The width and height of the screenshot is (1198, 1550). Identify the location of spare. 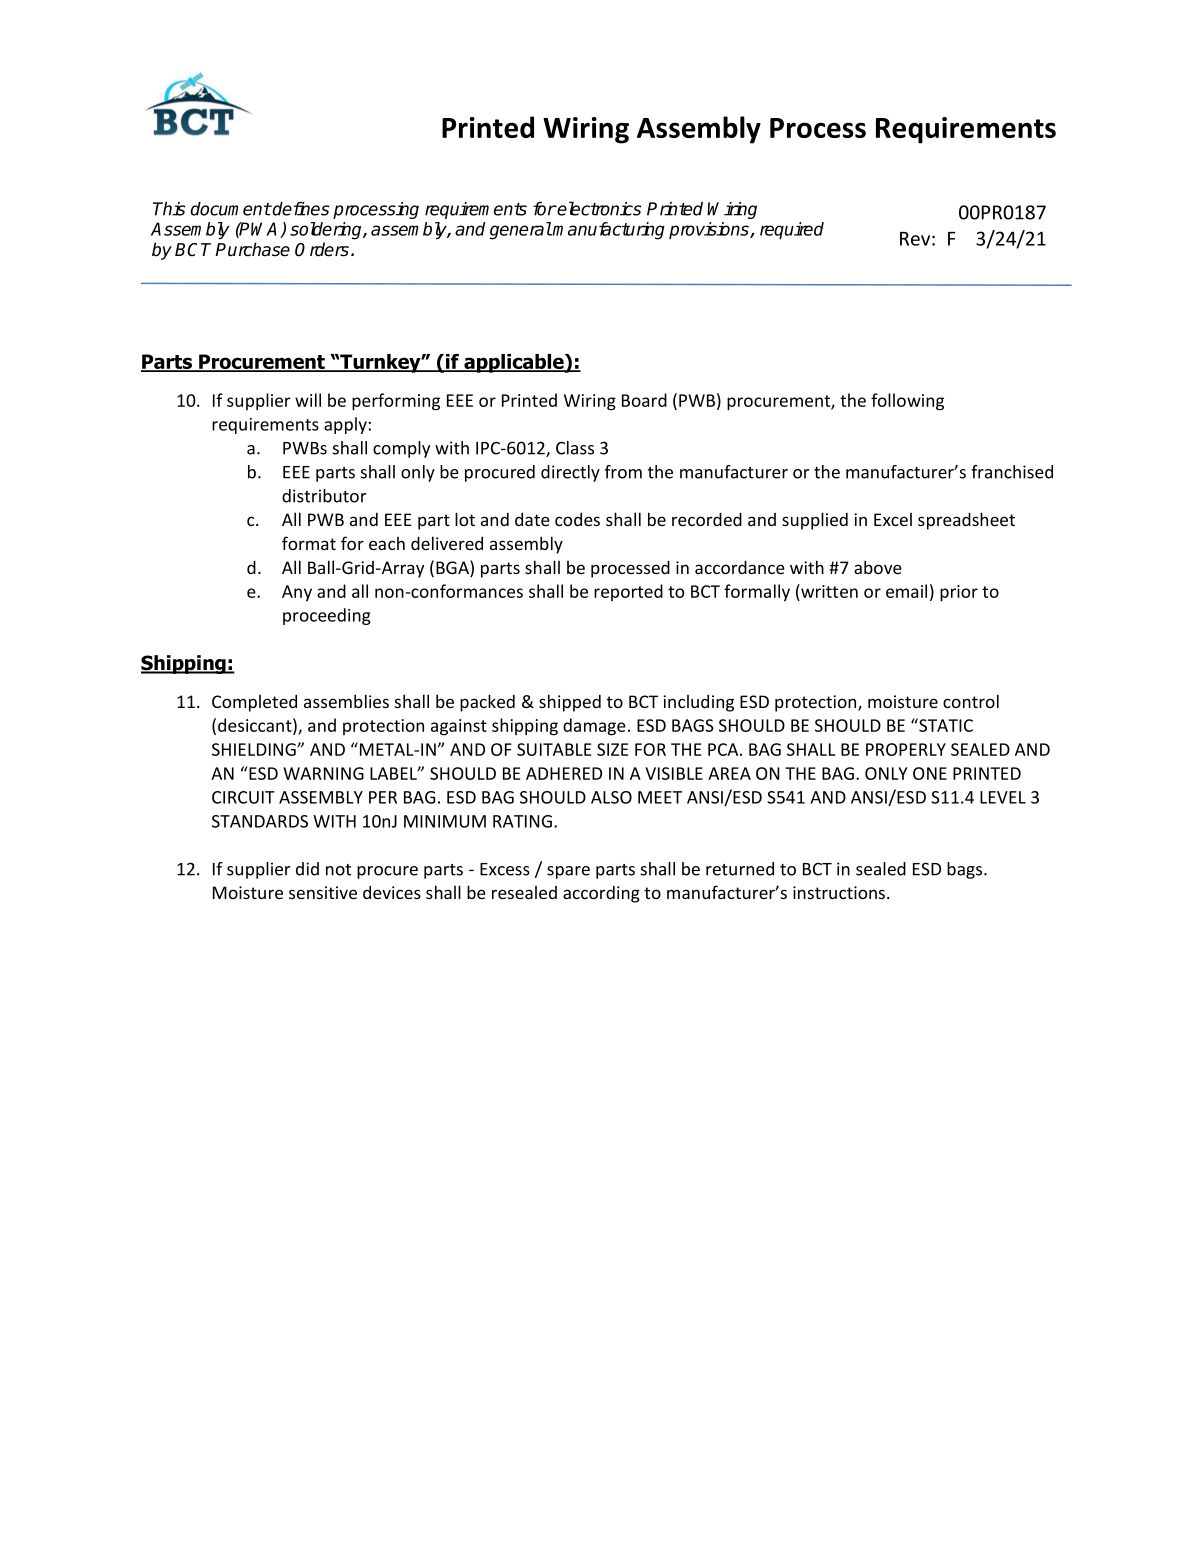
(568, 872).
